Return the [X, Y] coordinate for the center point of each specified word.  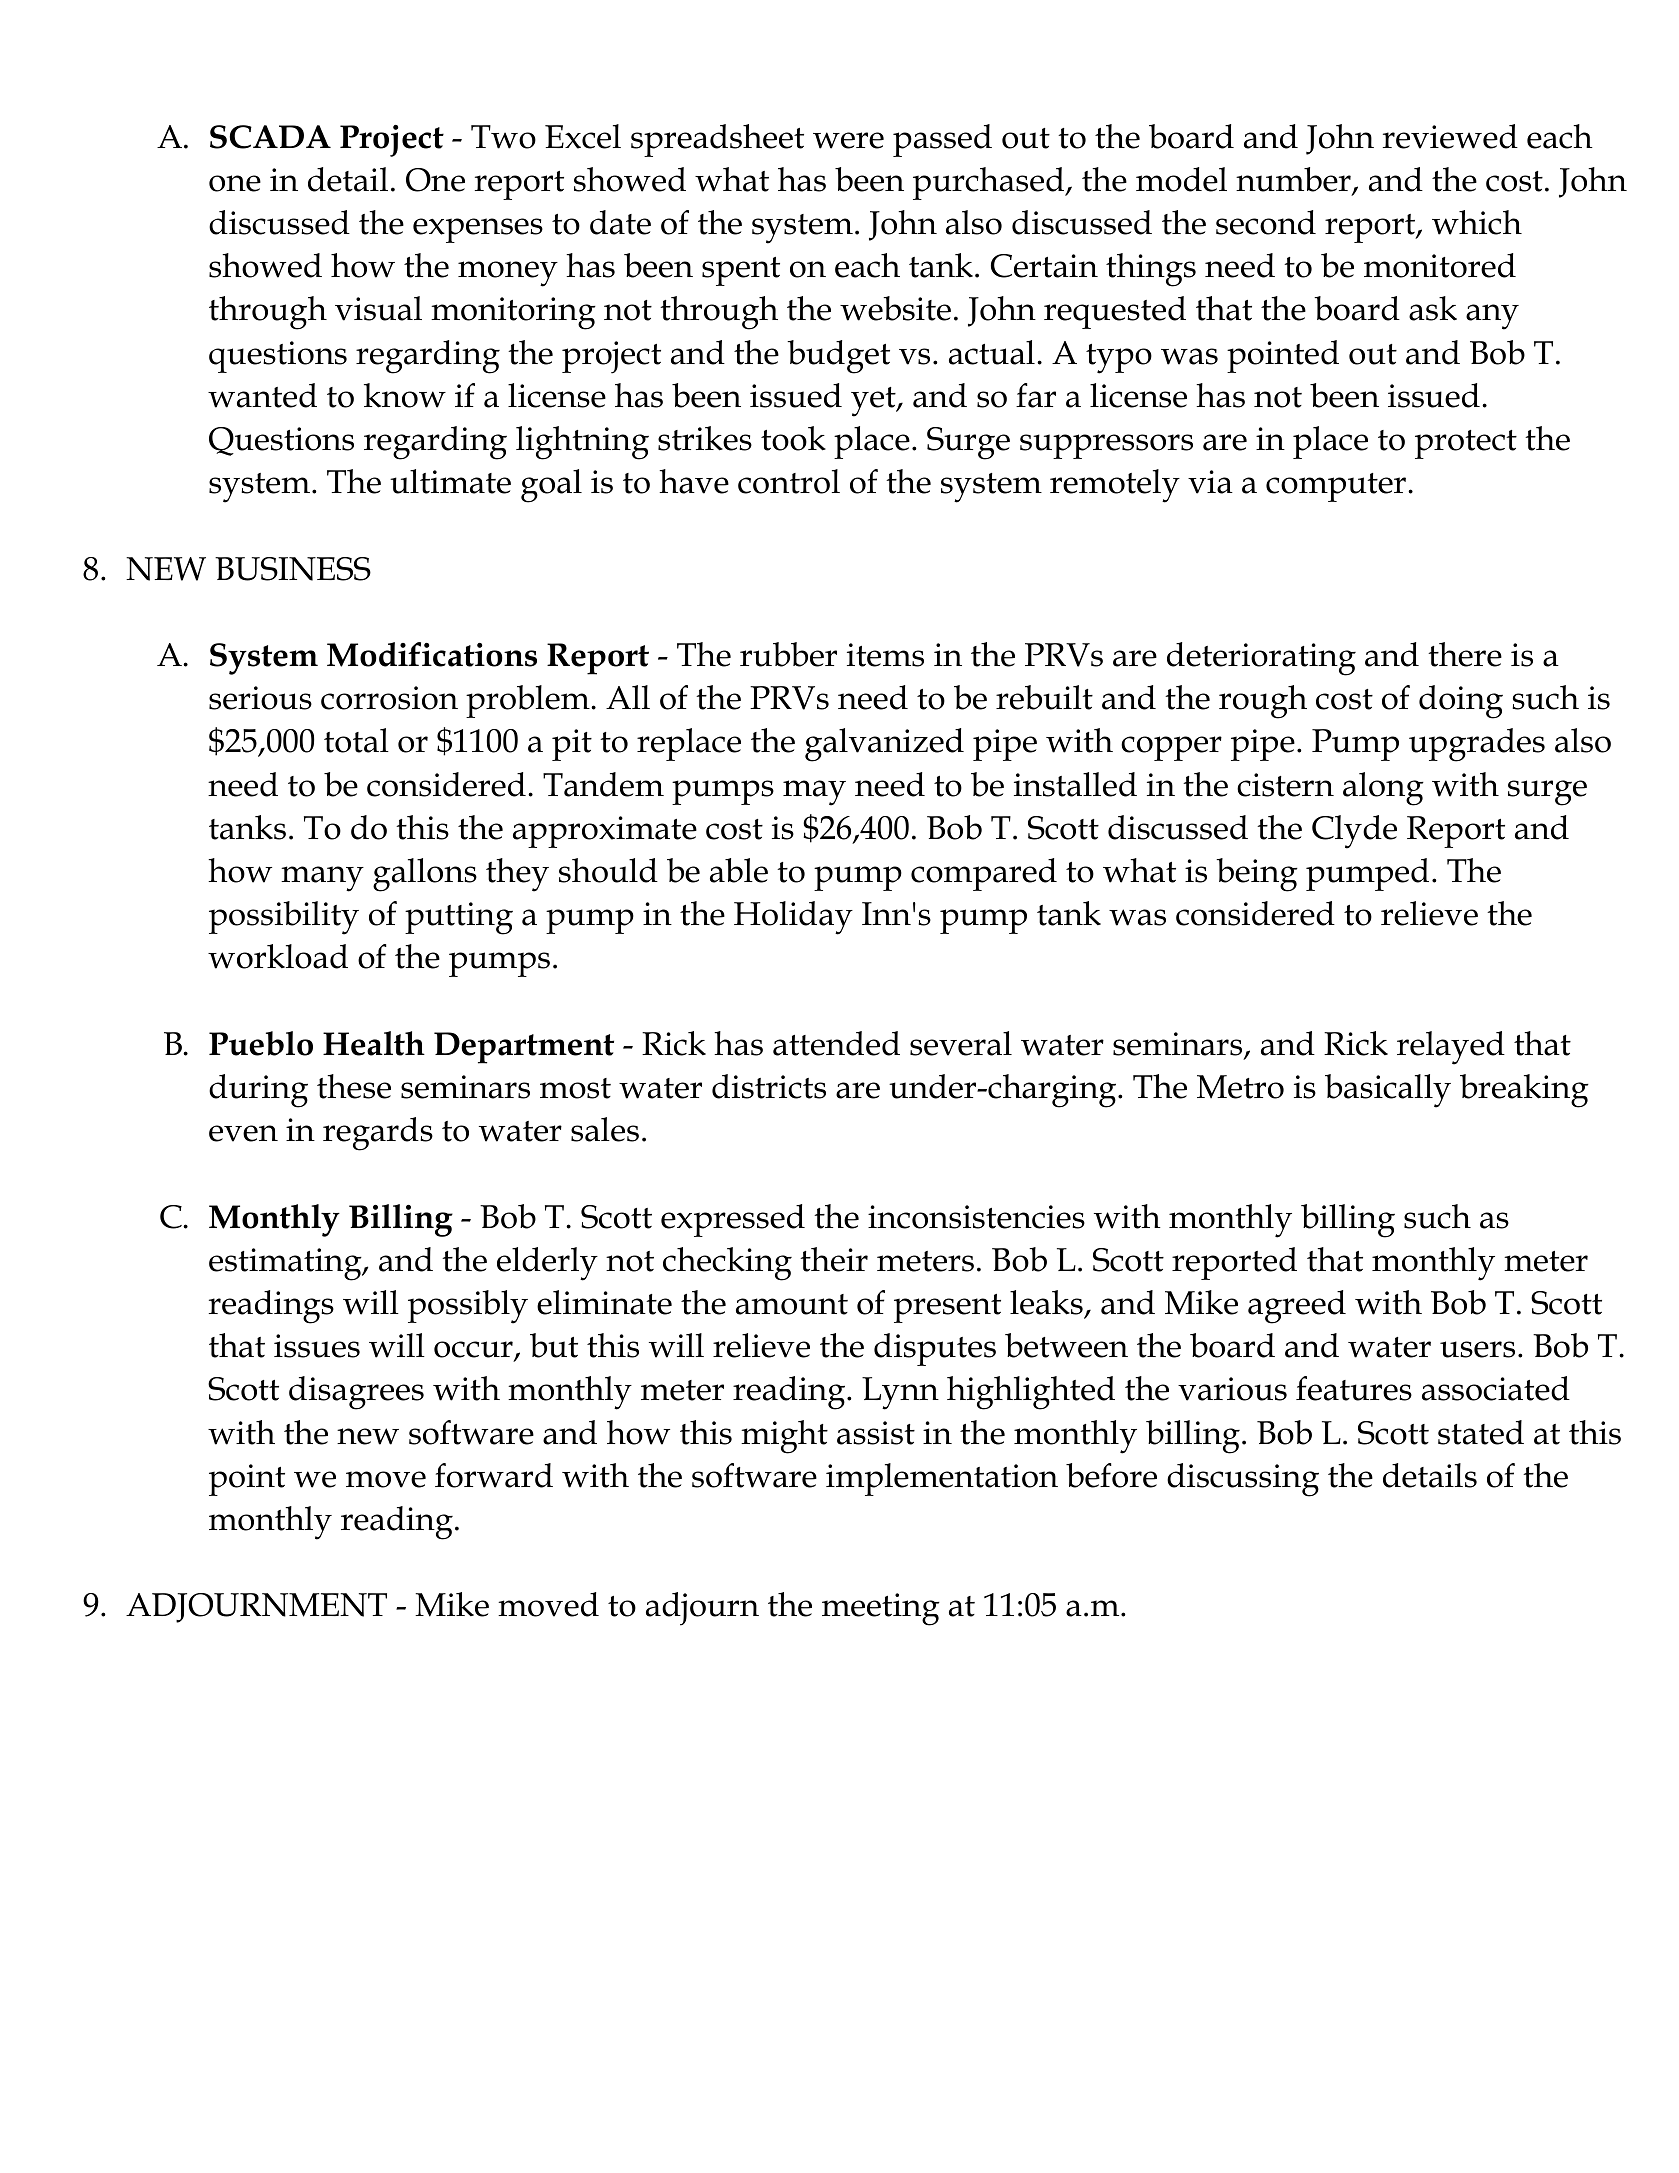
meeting [881, 1609]
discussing [1243, 1480]
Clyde [1354, 832]
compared [984, 874]
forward [494, 1475]
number [1294, 180]
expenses [478, 230]
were [848, 140]
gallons [425, 875]
